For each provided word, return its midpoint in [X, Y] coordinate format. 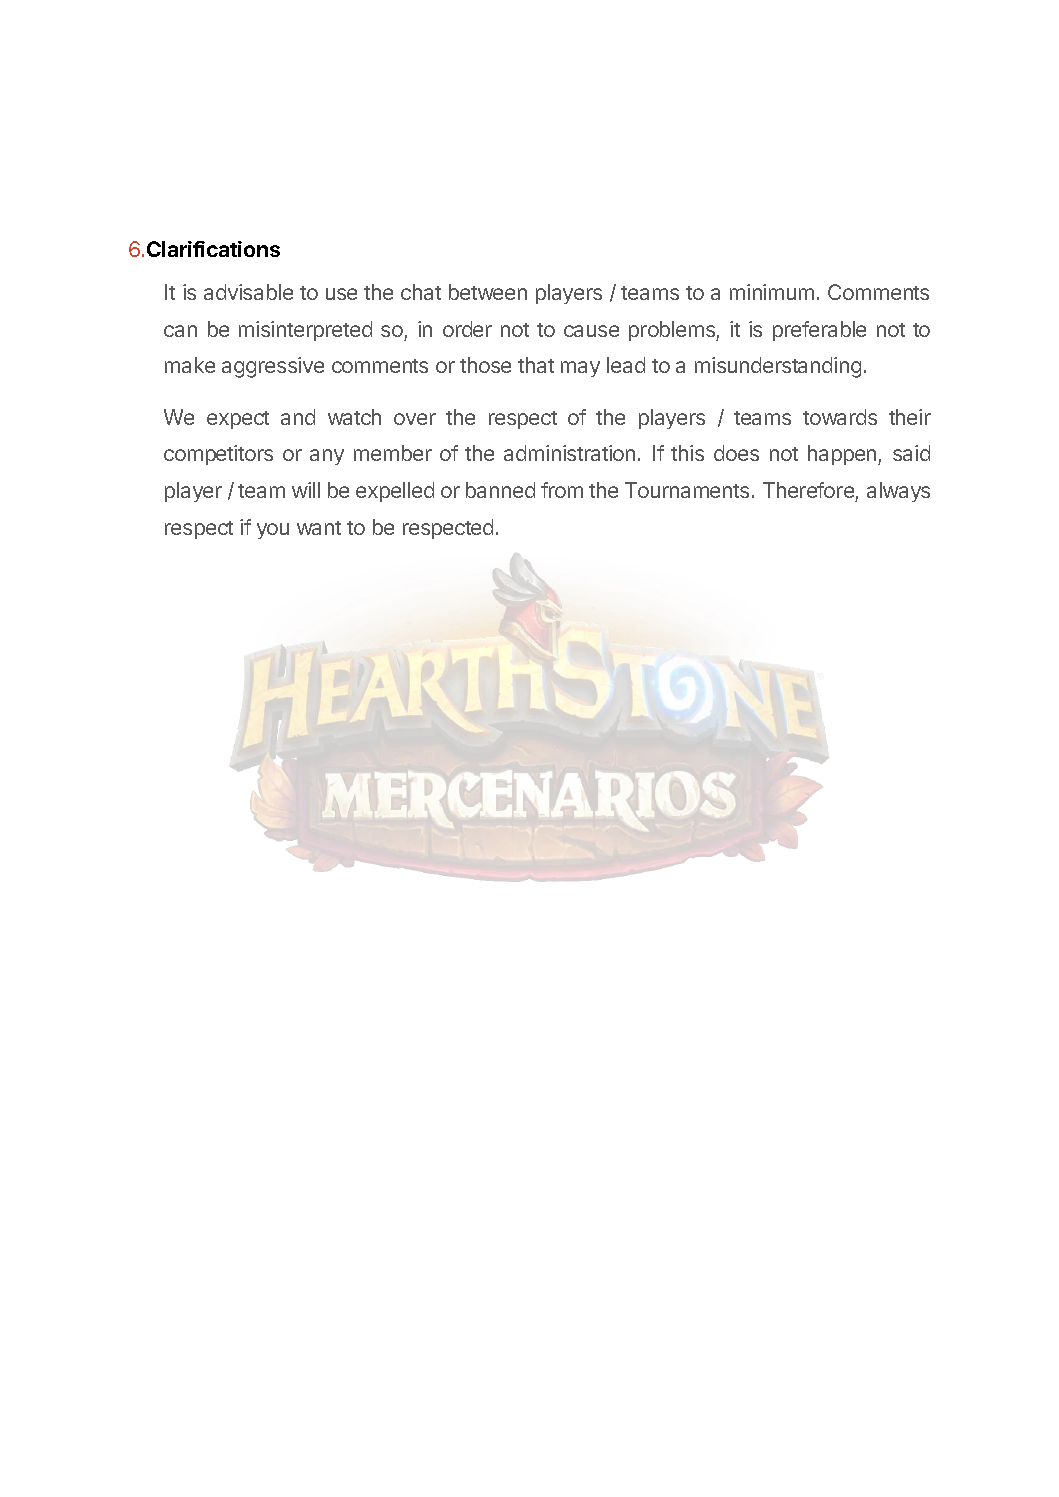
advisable [248, 292]
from [562, 490]
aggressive [273, 367]
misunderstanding [778, 367]
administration [569, 453]
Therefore [808, 490]
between [488, 292]
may [580, 369]
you [273, 531]
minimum [772, 292]
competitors [218, 455]
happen [843, 455]
